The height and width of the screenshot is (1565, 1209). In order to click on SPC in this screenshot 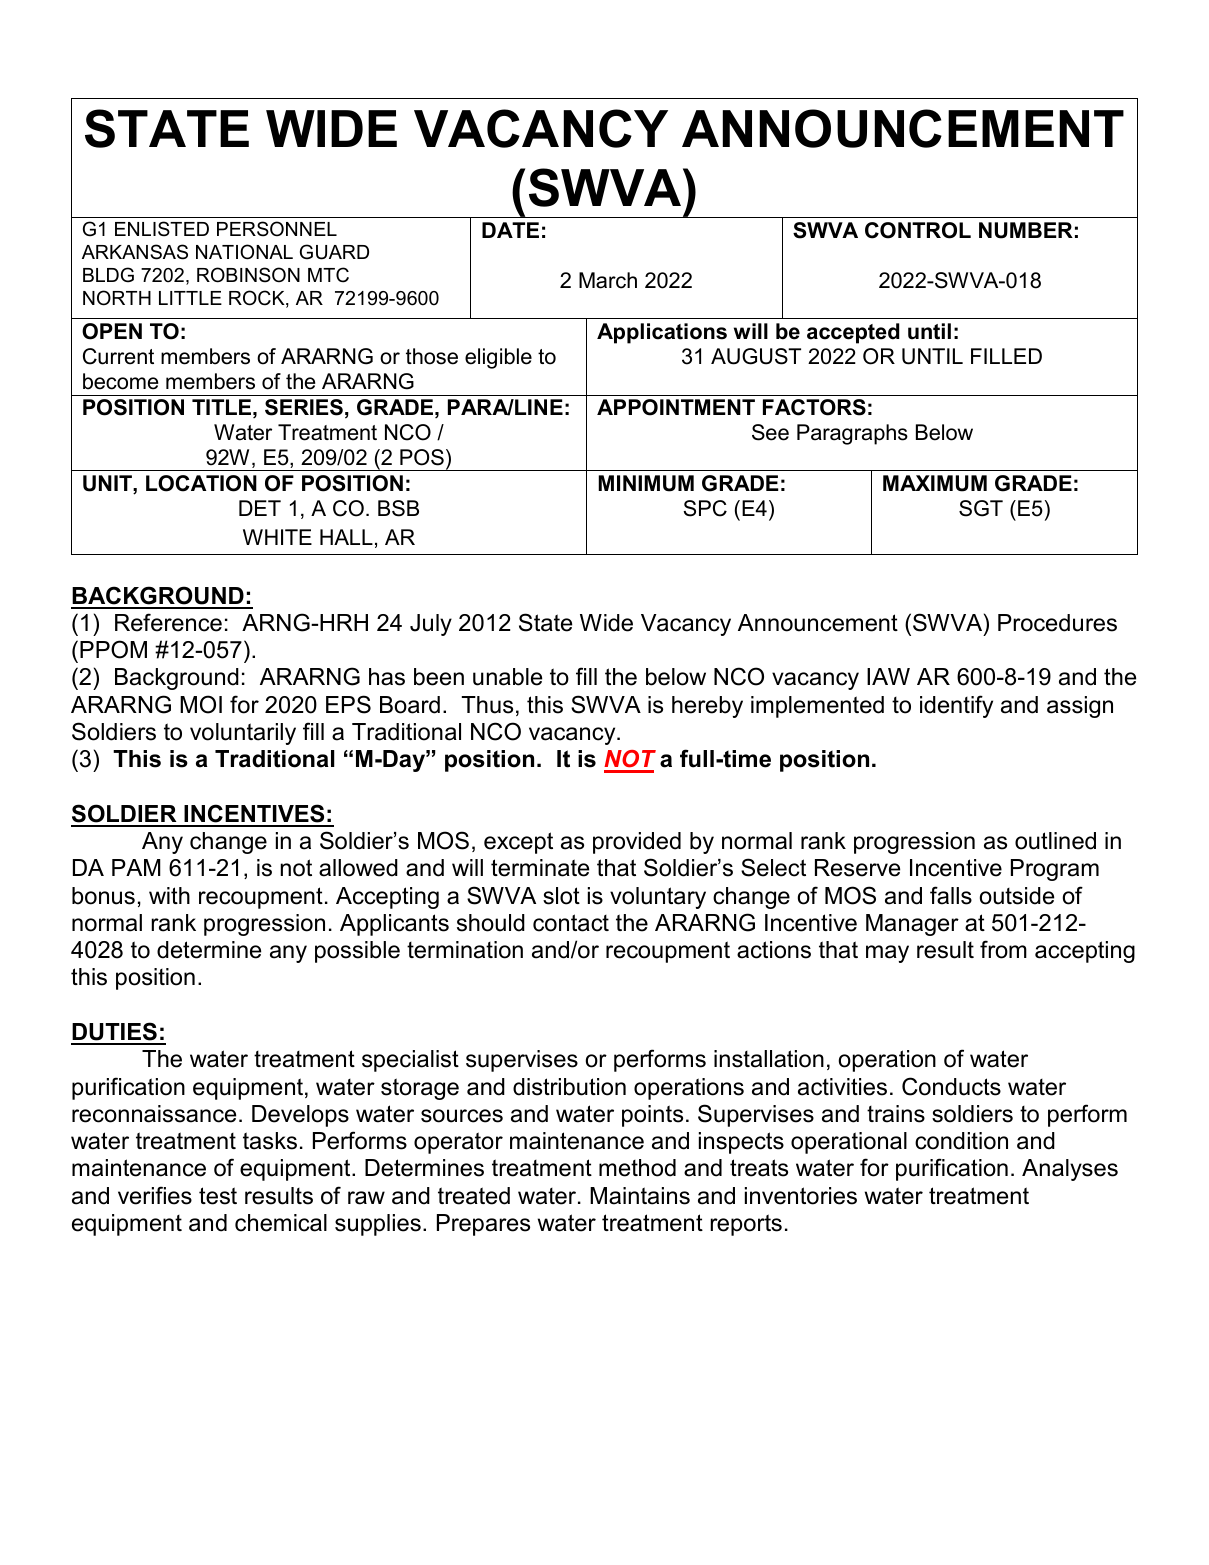, I will do `click(705, 508)`.
